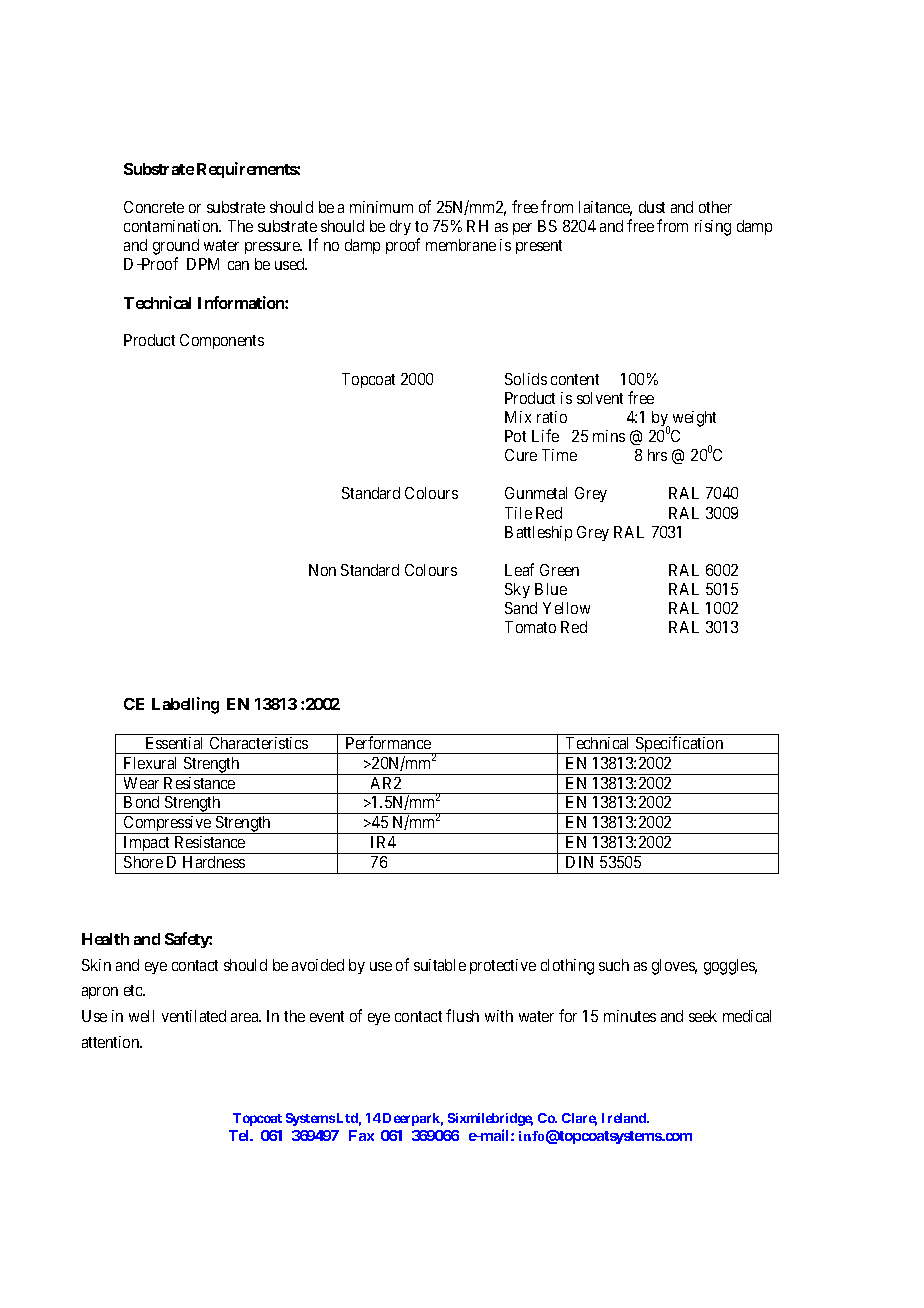 This page has height=1308, width=924. What do you see at coordinates (400, 227) in the page?
I see `dry` at bounding box center [400, 227].
